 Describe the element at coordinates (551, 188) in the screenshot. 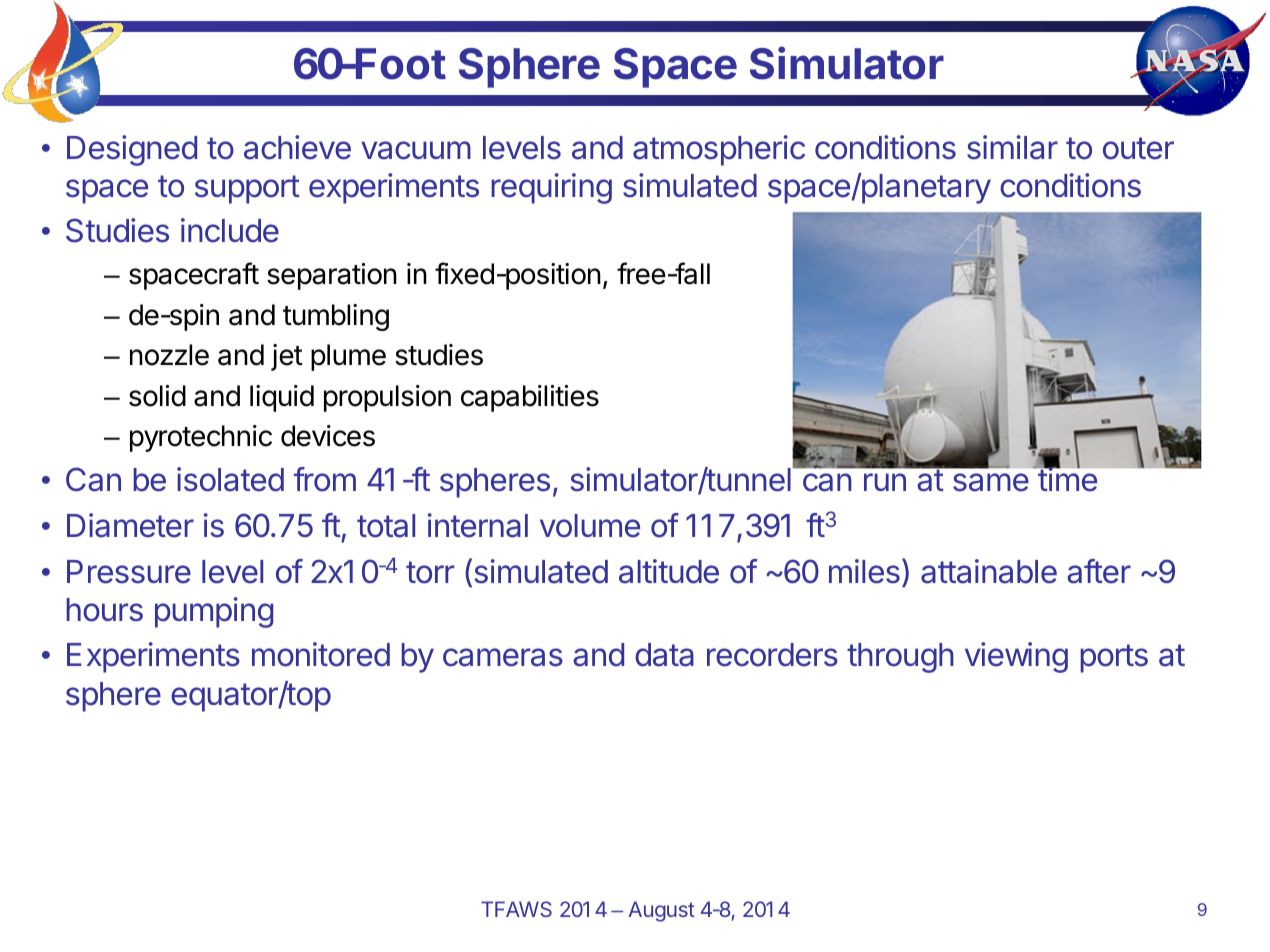

I see `requiring` at that location.
